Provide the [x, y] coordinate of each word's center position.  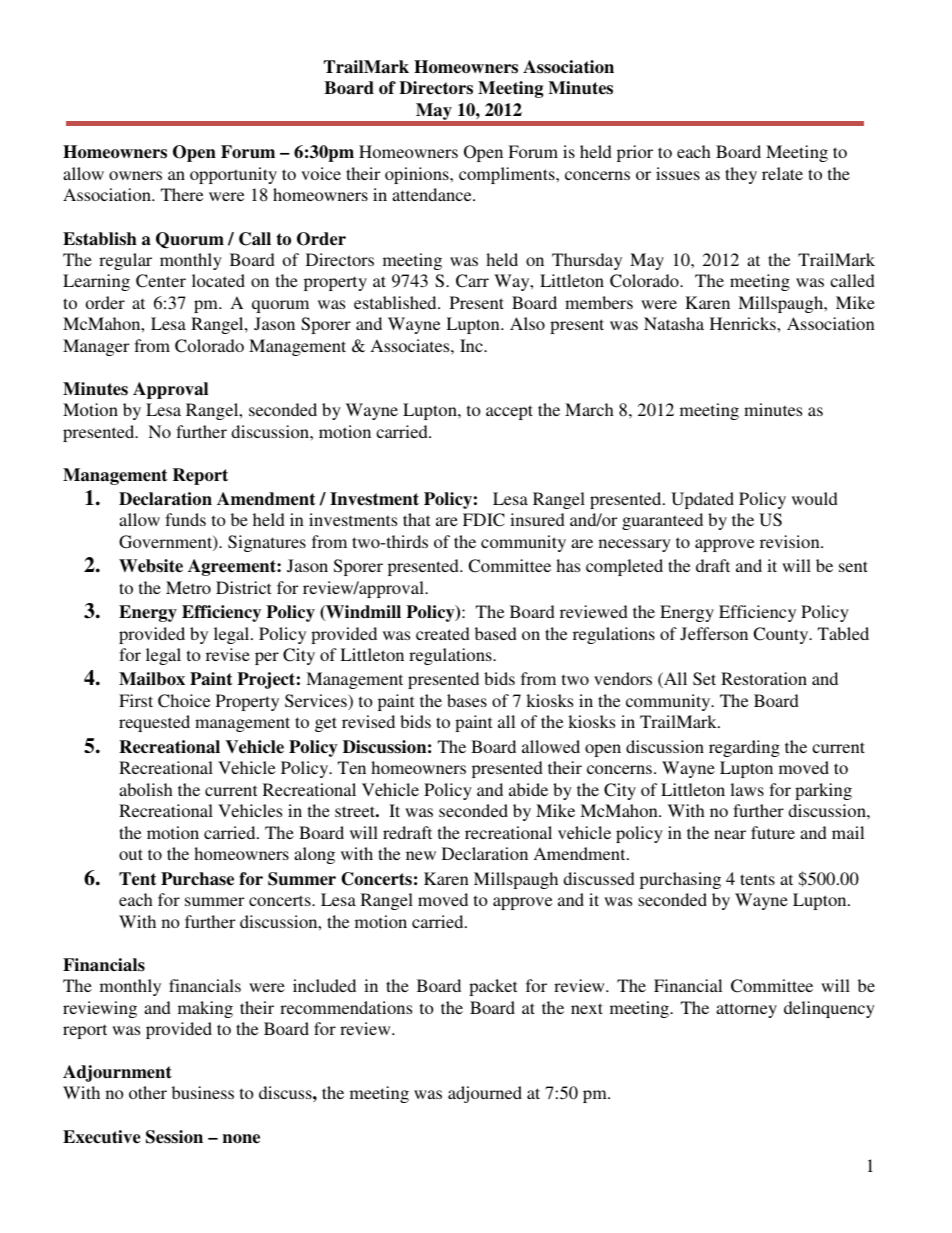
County [782, 635]
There [182, 194]
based [496, 633]
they [741, 175]
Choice [184, 701]
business [203, 1092]
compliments [508, 175]
